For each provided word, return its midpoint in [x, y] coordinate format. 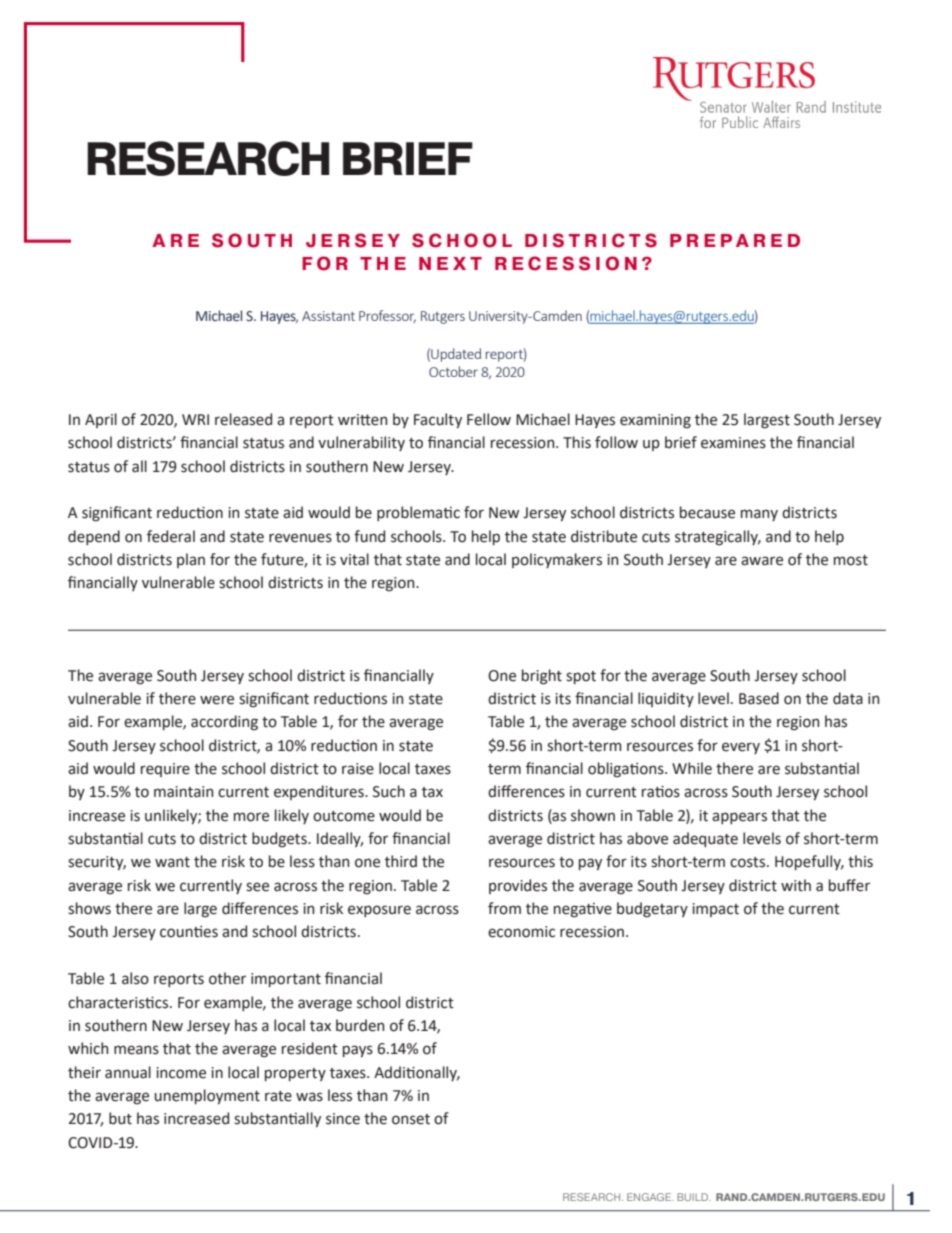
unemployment [207, 1096]
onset [411, 1119]
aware [762, 561]
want [172, 862]
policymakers [557, 560]
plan [191, 560]
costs [749, 862]
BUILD [694, 1197]
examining [655, 421]
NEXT [450, 263]
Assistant [328, 316]
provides [518, 886]
